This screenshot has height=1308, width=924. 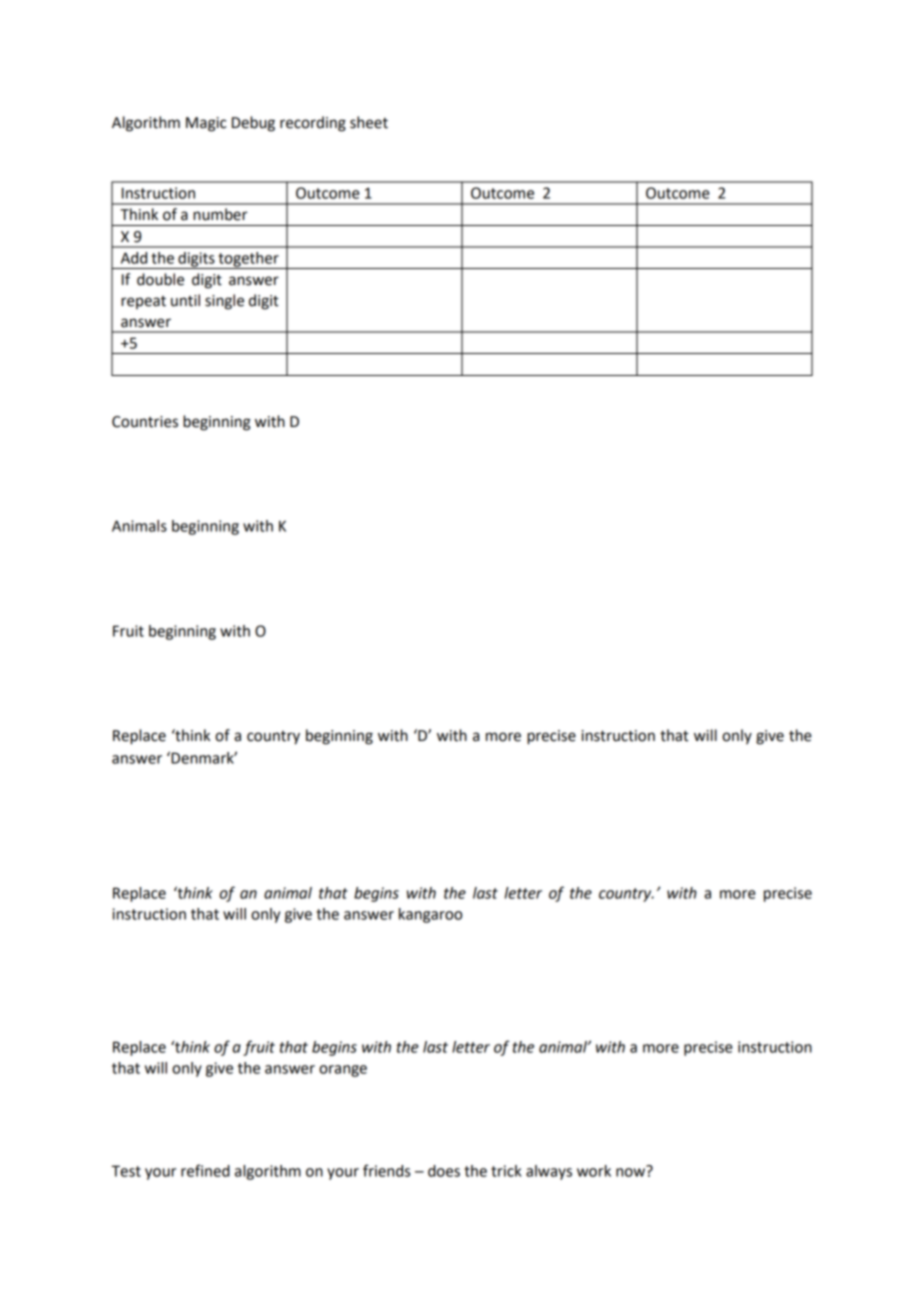 I want to click on work, so click(x=594, y=1171).
